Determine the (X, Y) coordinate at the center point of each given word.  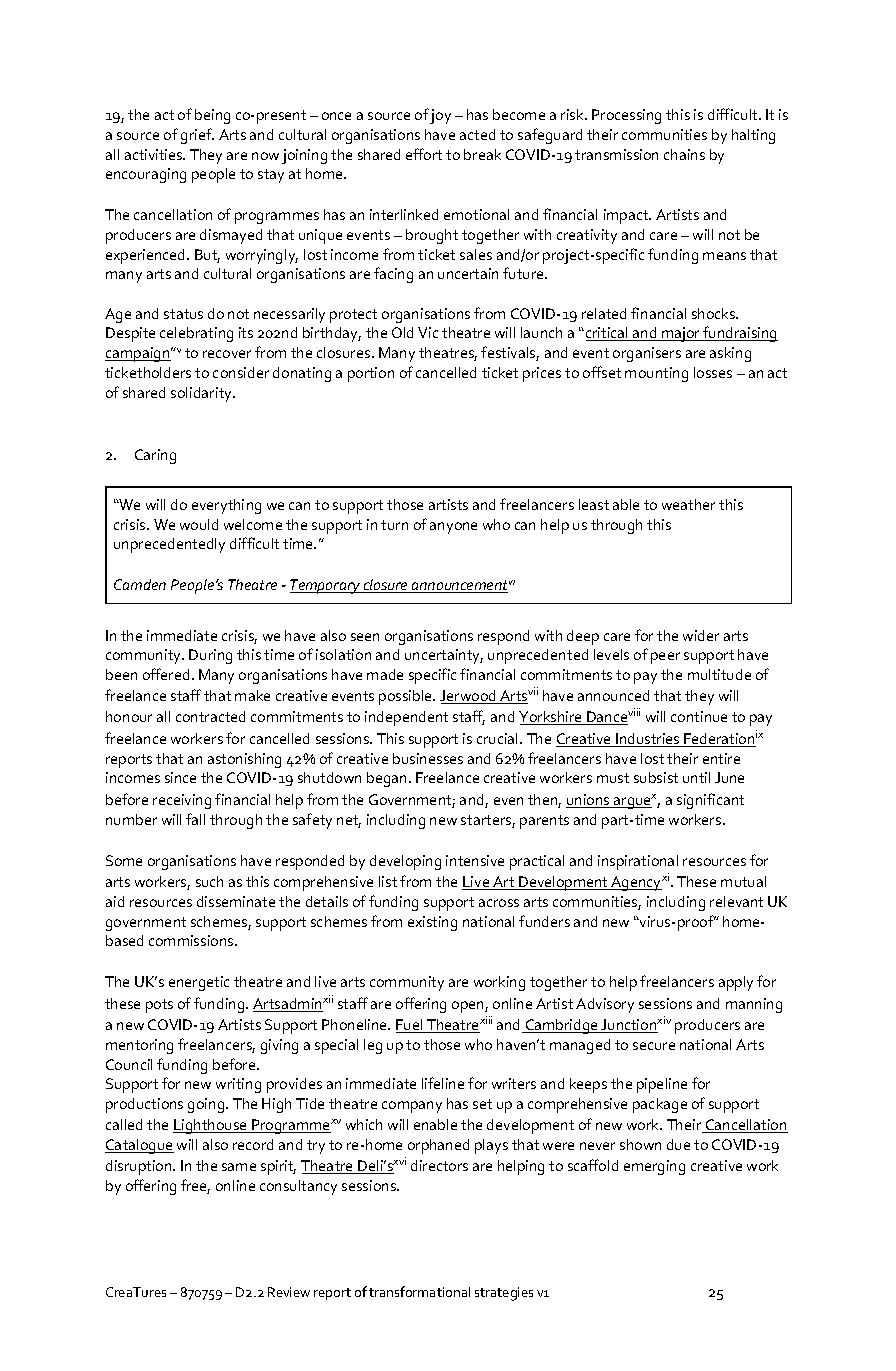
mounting (656, 374)
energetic (199, 983)
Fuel (410, 1026)
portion (371, 374)
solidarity (203, 394)
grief (197, 136)
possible (406, 697)
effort (424, 154)
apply (736, 983)
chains (684, 154)
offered (166, 674)
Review (289, 1292)
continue (699, 716)
